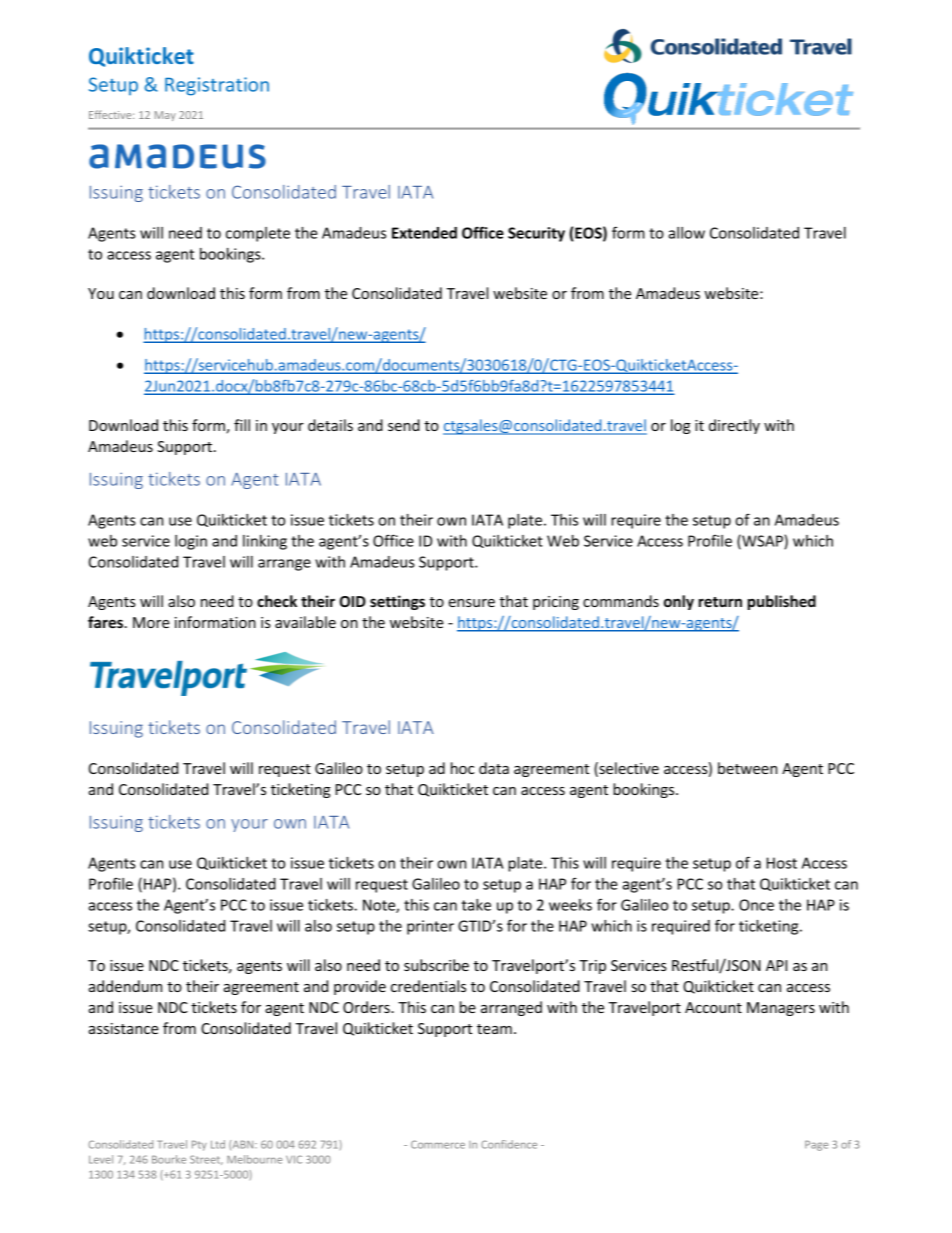 The height and width of the document is (1233, 952). What do you see at coordinates (199, 1145) in the document?
I see `Pty` at bounding box center [199, 1145].
